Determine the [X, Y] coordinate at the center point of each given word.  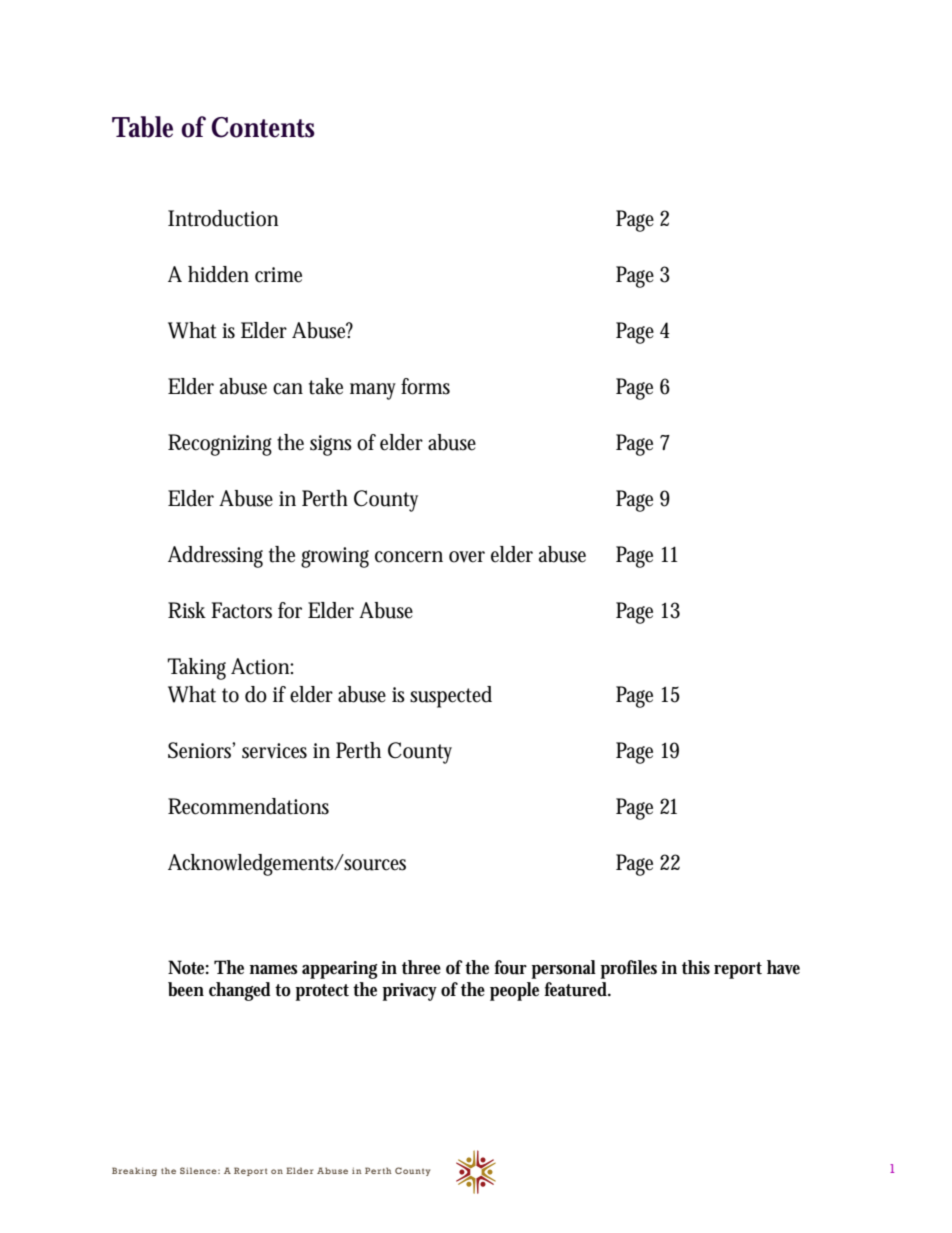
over [467, 557]
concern [409, 557]
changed [240, 991]
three [421, 967]
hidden [218, 274]
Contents [263, 127]
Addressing [215, 557]
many [376, 391]
